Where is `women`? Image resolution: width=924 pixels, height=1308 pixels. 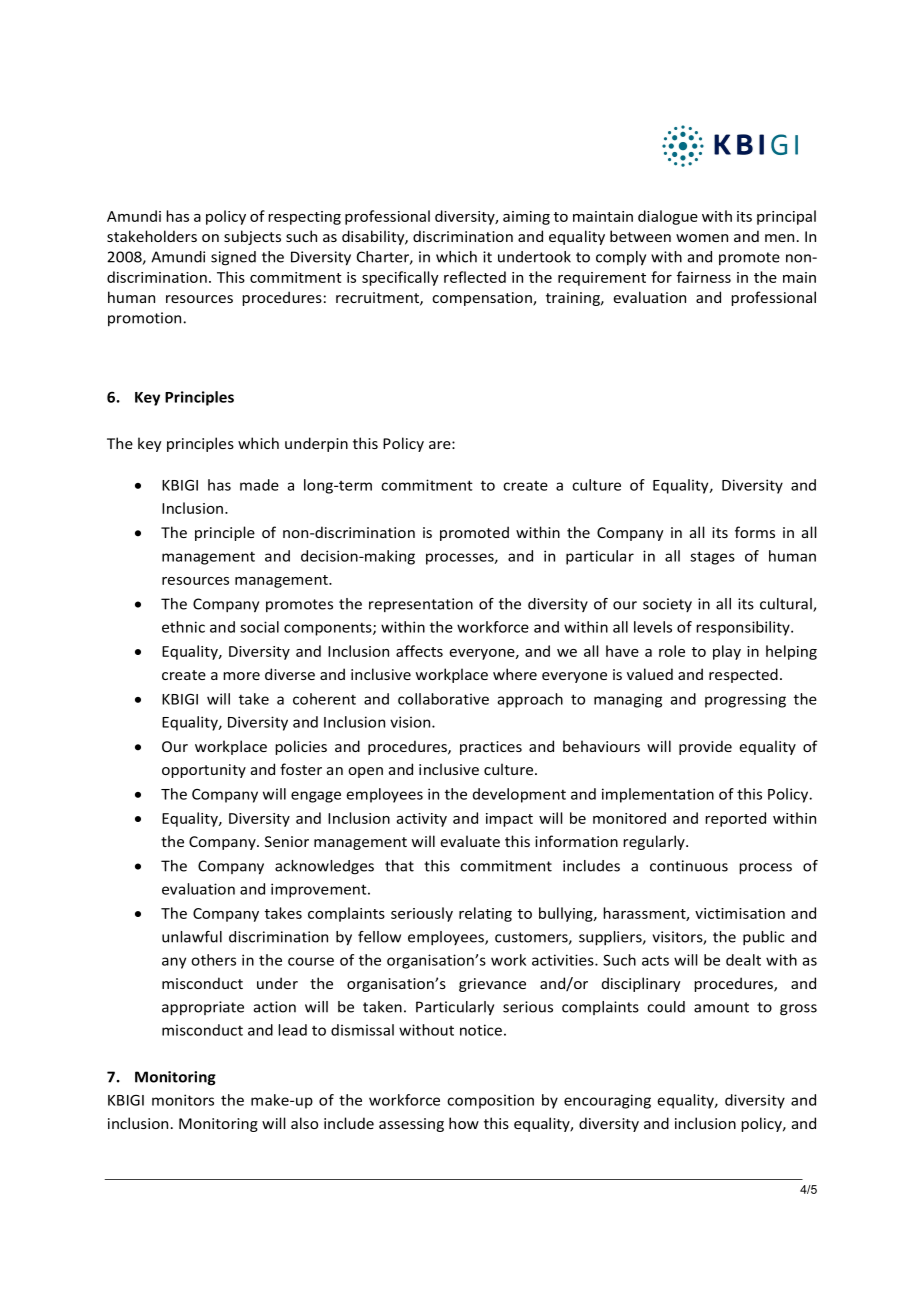
women is located at coordinates (702, 238).
